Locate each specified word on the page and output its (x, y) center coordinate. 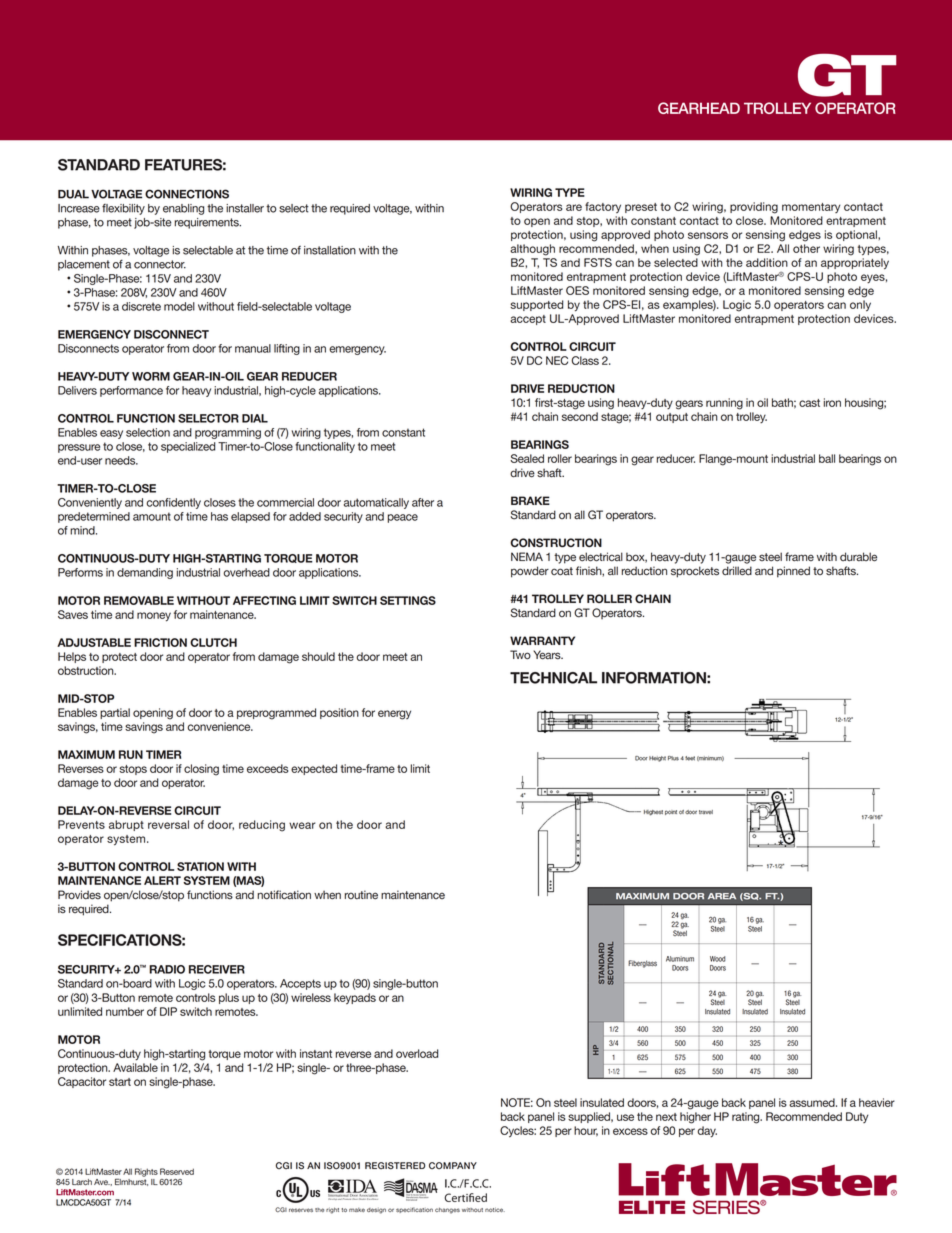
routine (361, 895)
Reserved (177, 1171)
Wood (718, 959)
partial (115, 713)
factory (603, 207)
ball (827, 458)
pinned (793, 572)
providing (754, 208)
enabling (183, 209)
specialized (188, 447)
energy (394, 715)
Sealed (527, 458)
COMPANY (453, 1165)
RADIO (167, 969)
